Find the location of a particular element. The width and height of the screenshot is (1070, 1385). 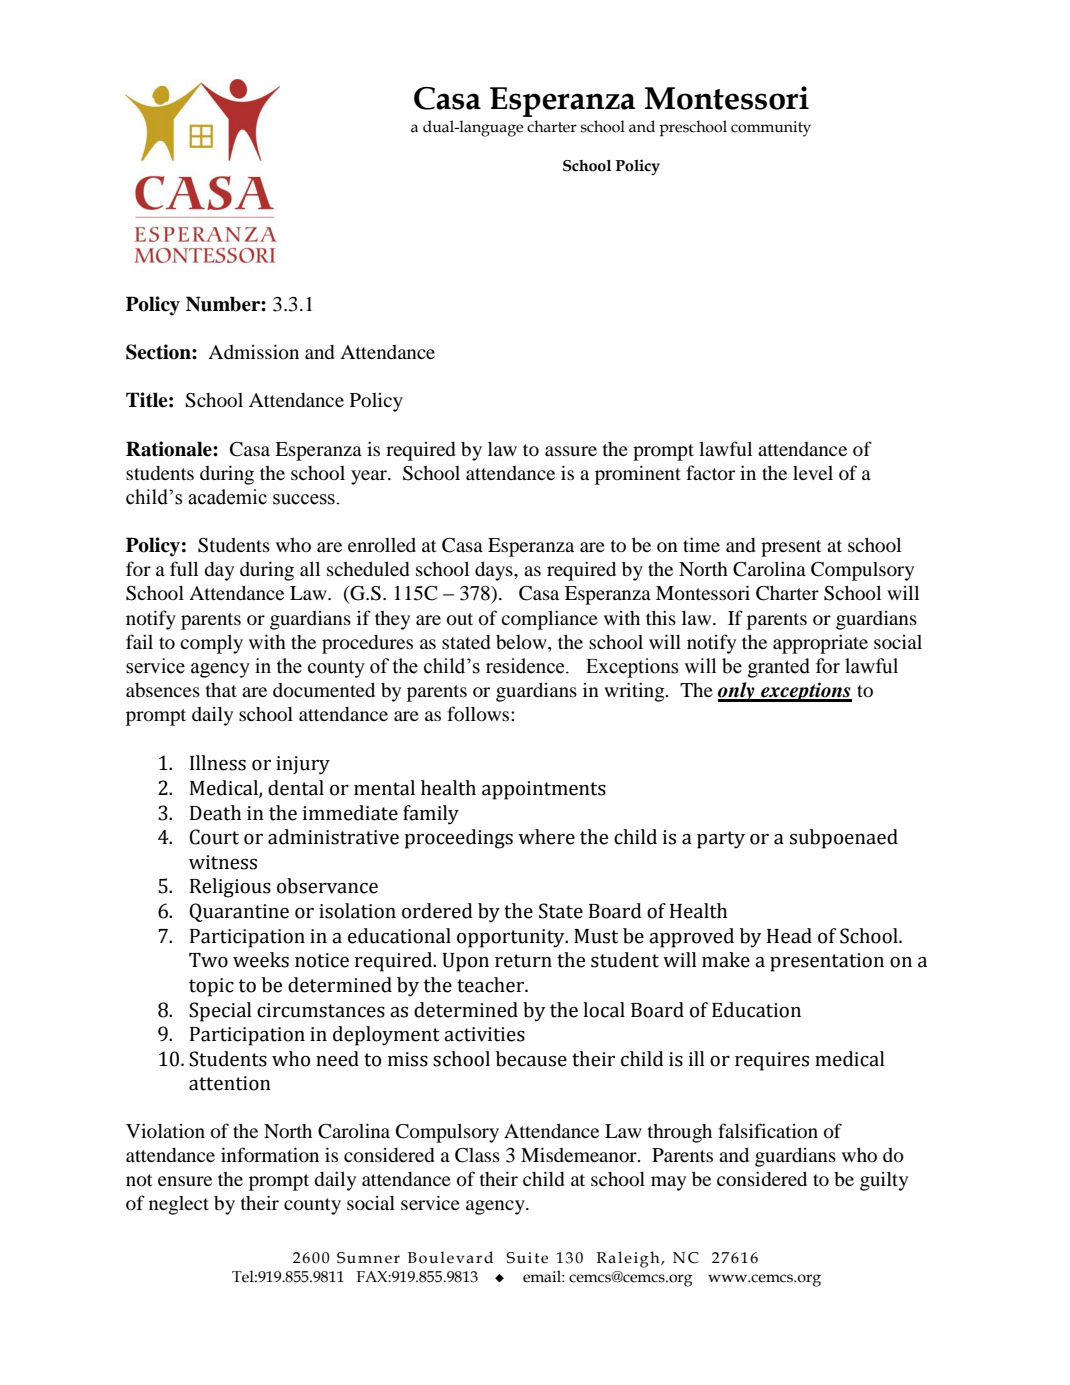

Class is located at coordinates (477, 1155).
